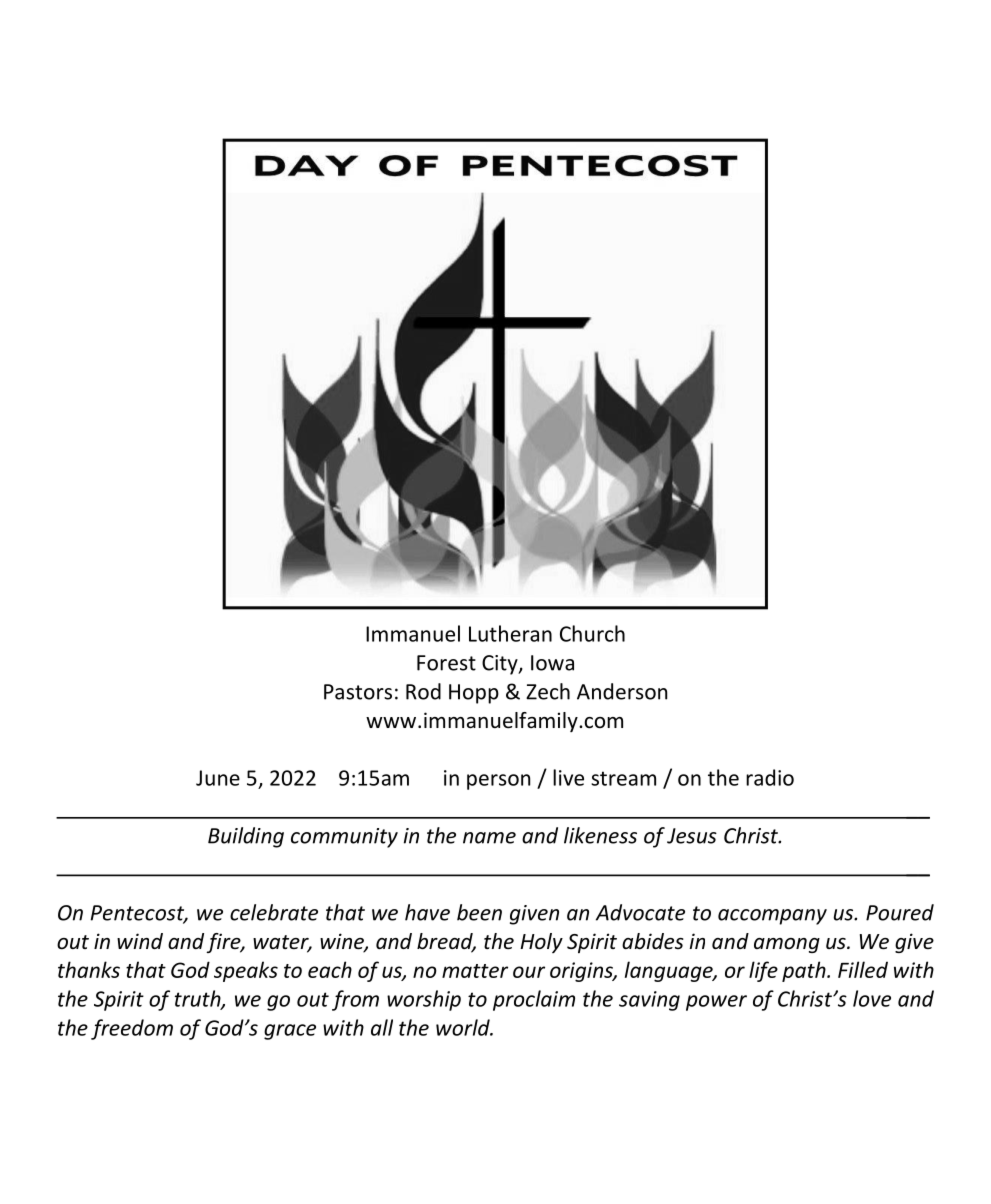  What do you see at coordinates (140, 941) in the document?
I see `wind` at bounding box center [140, 941].
